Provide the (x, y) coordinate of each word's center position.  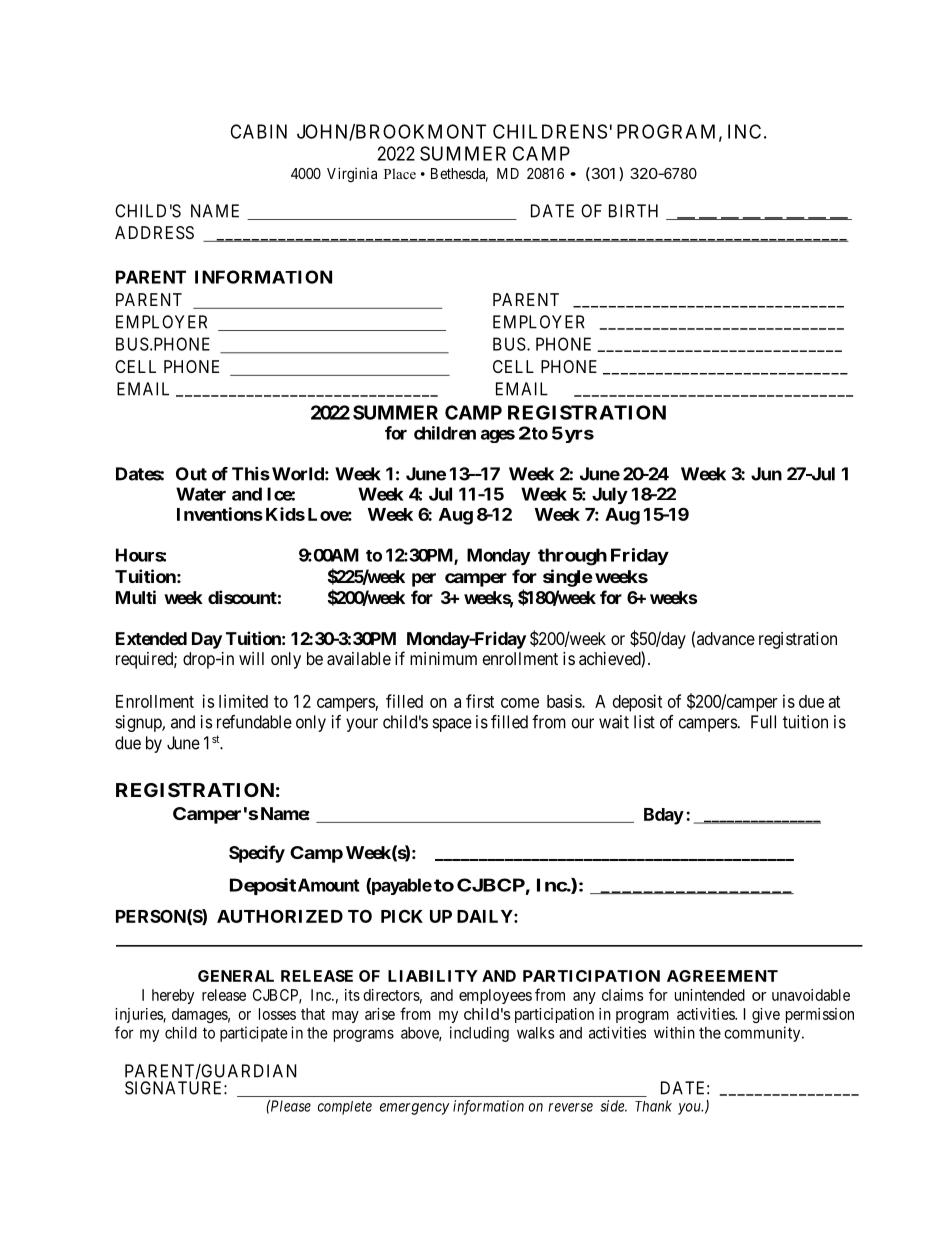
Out (191, 474)
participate (254, 1034)
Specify (257, 854)
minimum (443, 658)
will (251, 658)
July (610, 495)
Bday (664, 816)
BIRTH (633, 211)
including (479, 1034)
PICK (402, 916)
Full (763, 722)
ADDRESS (154, 232)
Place (400, 173)
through (572, 557)
